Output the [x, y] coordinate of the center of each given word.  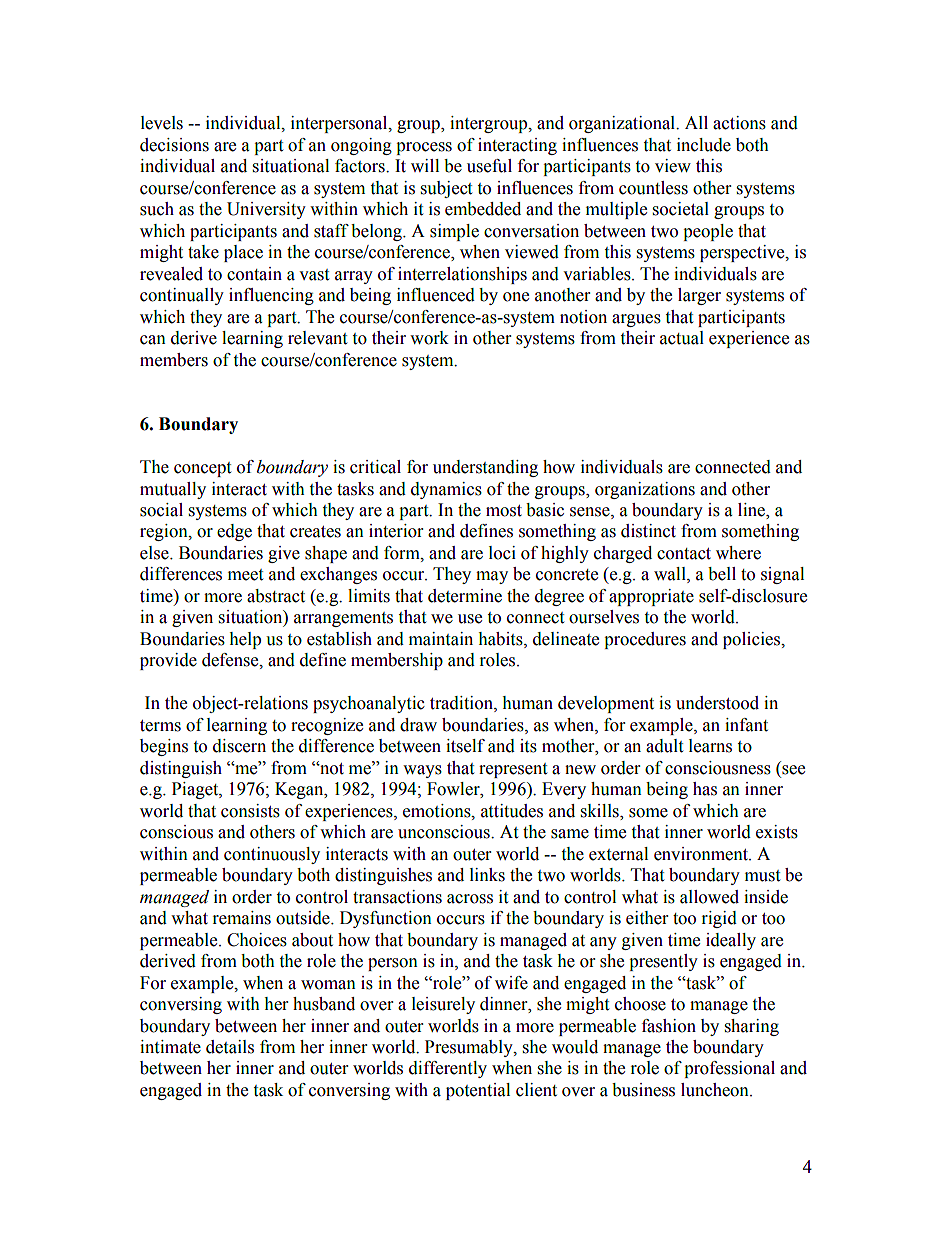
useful [489, 166]
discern [239, 746]
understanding [485, 468]
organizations [645, 490]
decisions [174, 145]
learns [710, 746]
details [230, 1047]
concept [202, 469]
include [704, 145]
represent [513, 770]
